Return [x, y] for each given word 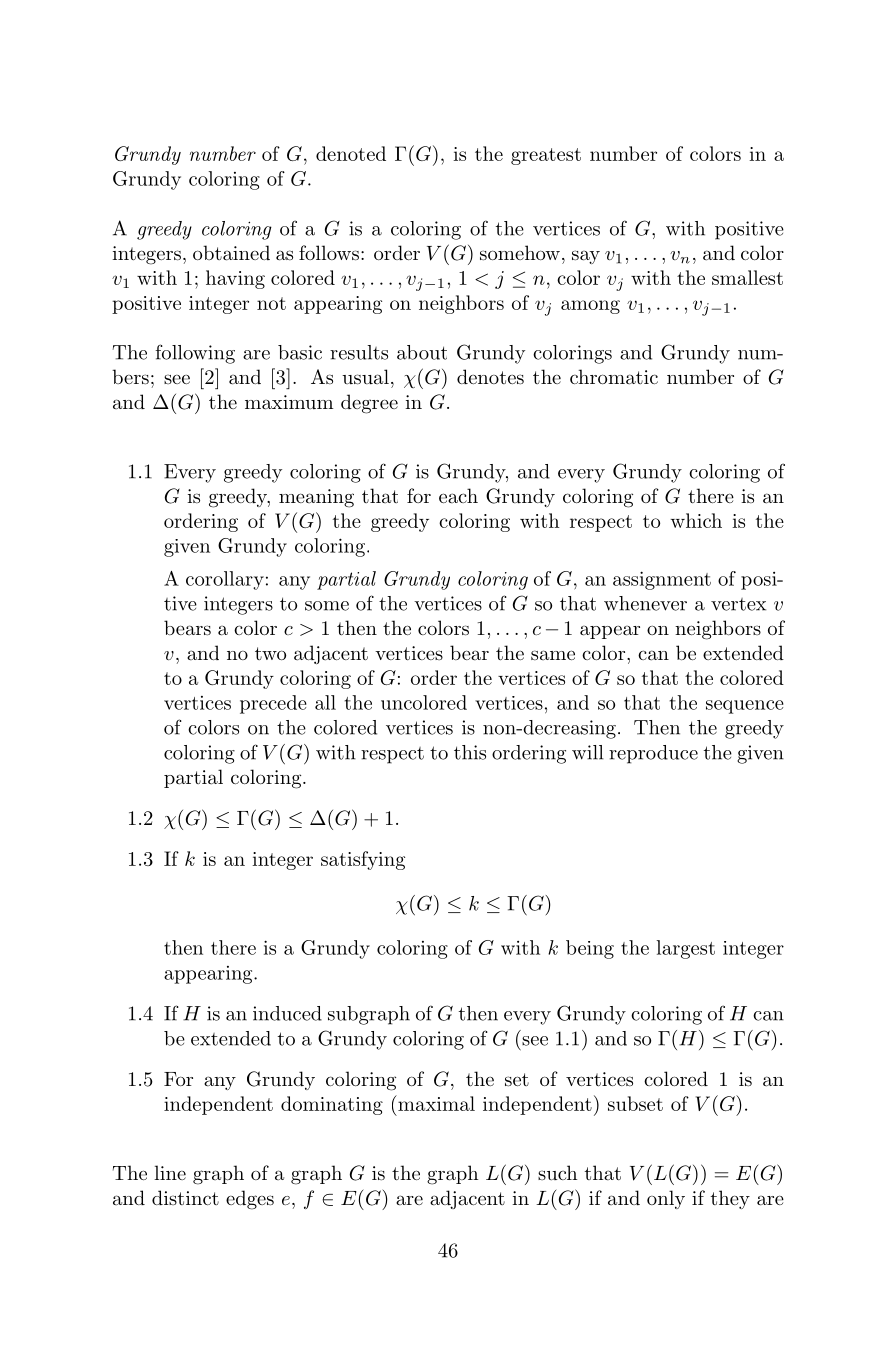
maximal [435, 1103]
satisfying [363, 860]
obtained [231, 253]
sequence [745, 707]
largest [685, 949]
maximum [289, 402]
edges [250, 1200]
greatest [546, 156]
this [470, 752]
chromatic [614, 377]
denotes [490, 377]
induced [287, 1013]
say [586, 257]
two [270, 653]
